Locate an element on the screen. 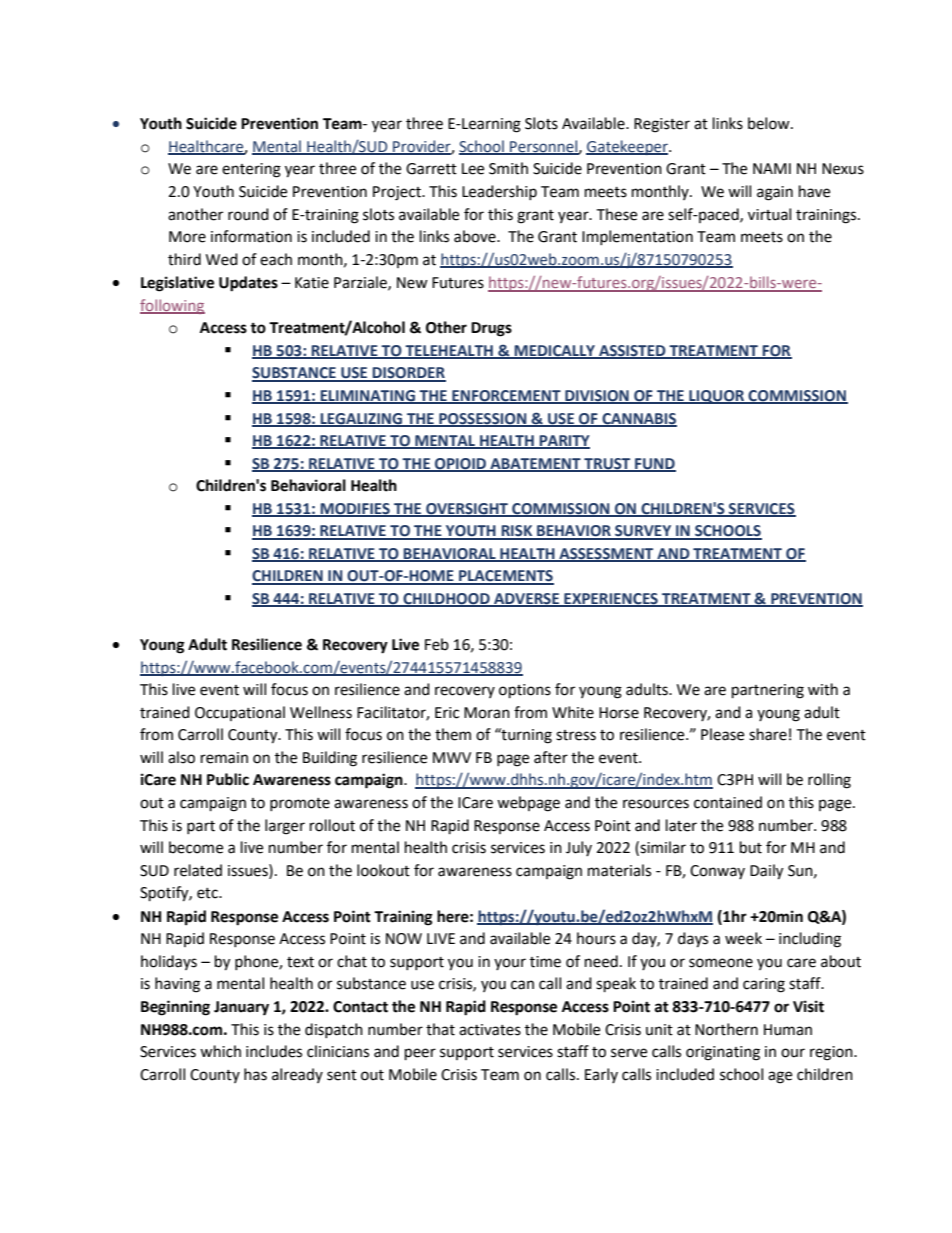  LIQUOR is located at coordinates (717, 397).
